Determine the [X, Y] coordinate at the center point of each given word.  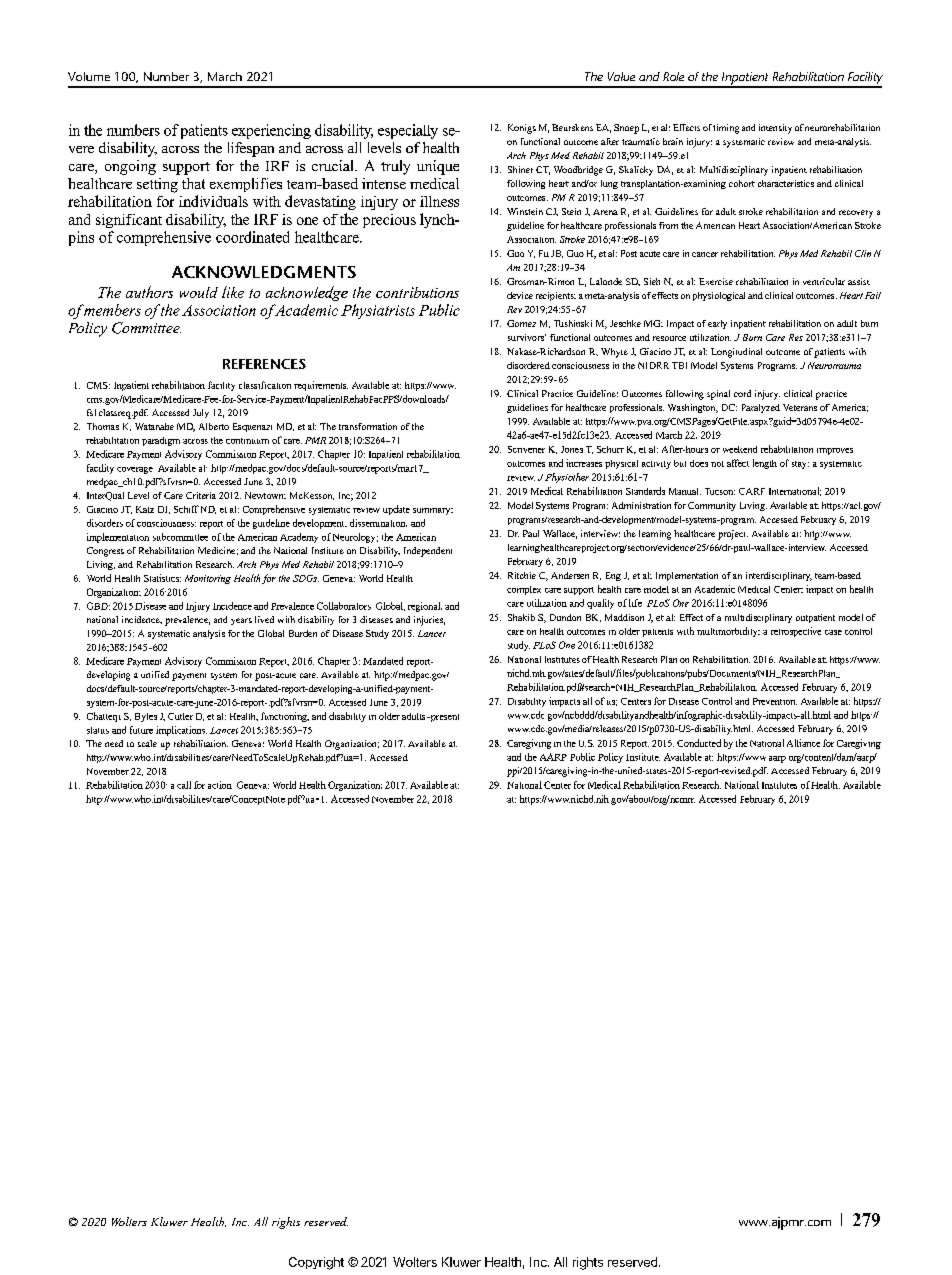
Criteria [201, 495]
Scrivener [526, 449]
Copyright [316, 1263]
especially [408, 131]
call [184, 785]
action [220, 785]
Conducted [699, 743]
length [765, 464]
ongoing [130, 167]
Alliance [803, 743]
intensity [775, 129]
